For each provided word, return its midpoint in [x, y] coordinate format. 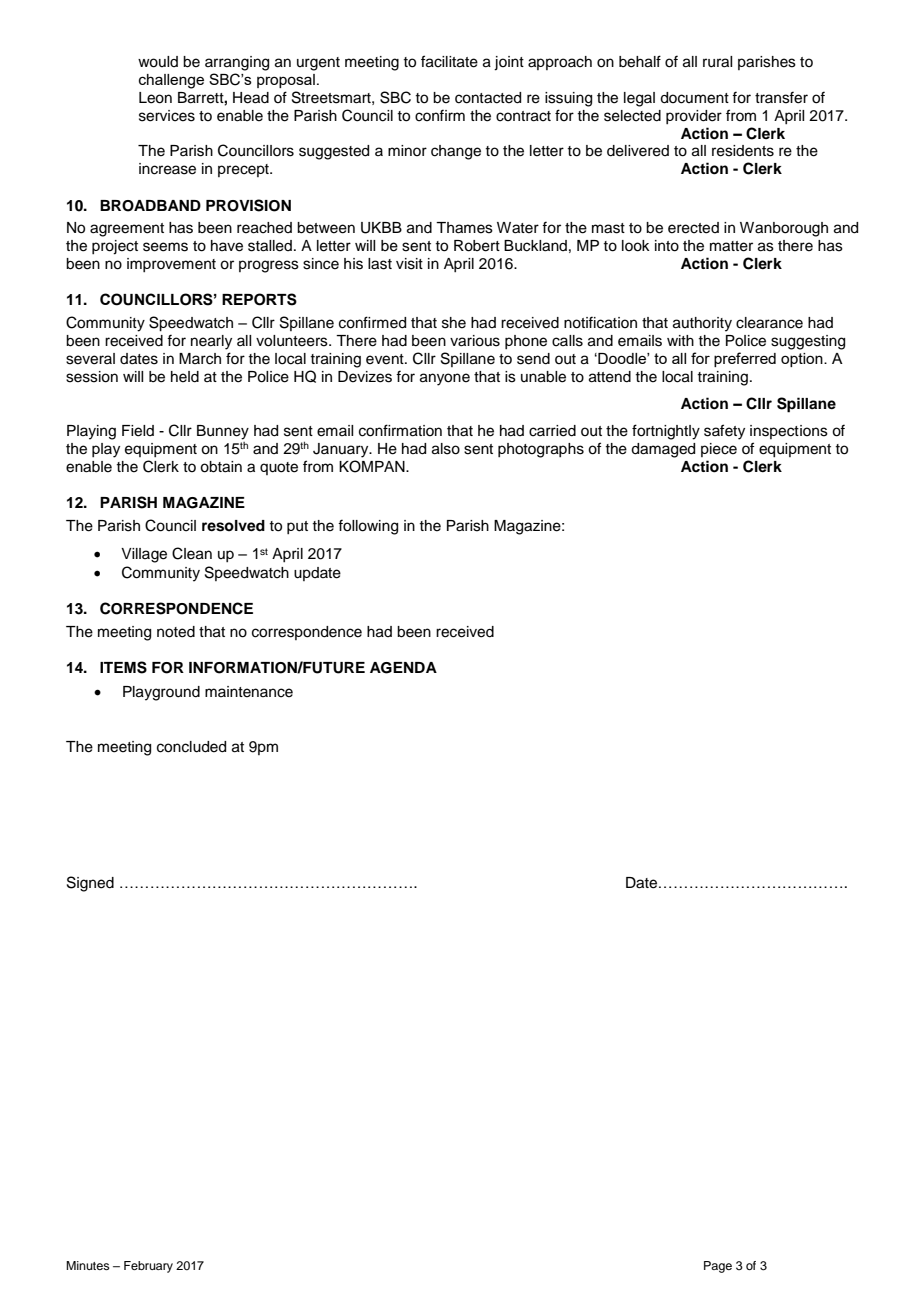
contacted [488, 98]
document [694, 98]
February [148, 1267]
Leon [155, 98]
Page [718, 1267]
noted [176, 632]
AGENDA [403, 668]
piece [719, 450]
